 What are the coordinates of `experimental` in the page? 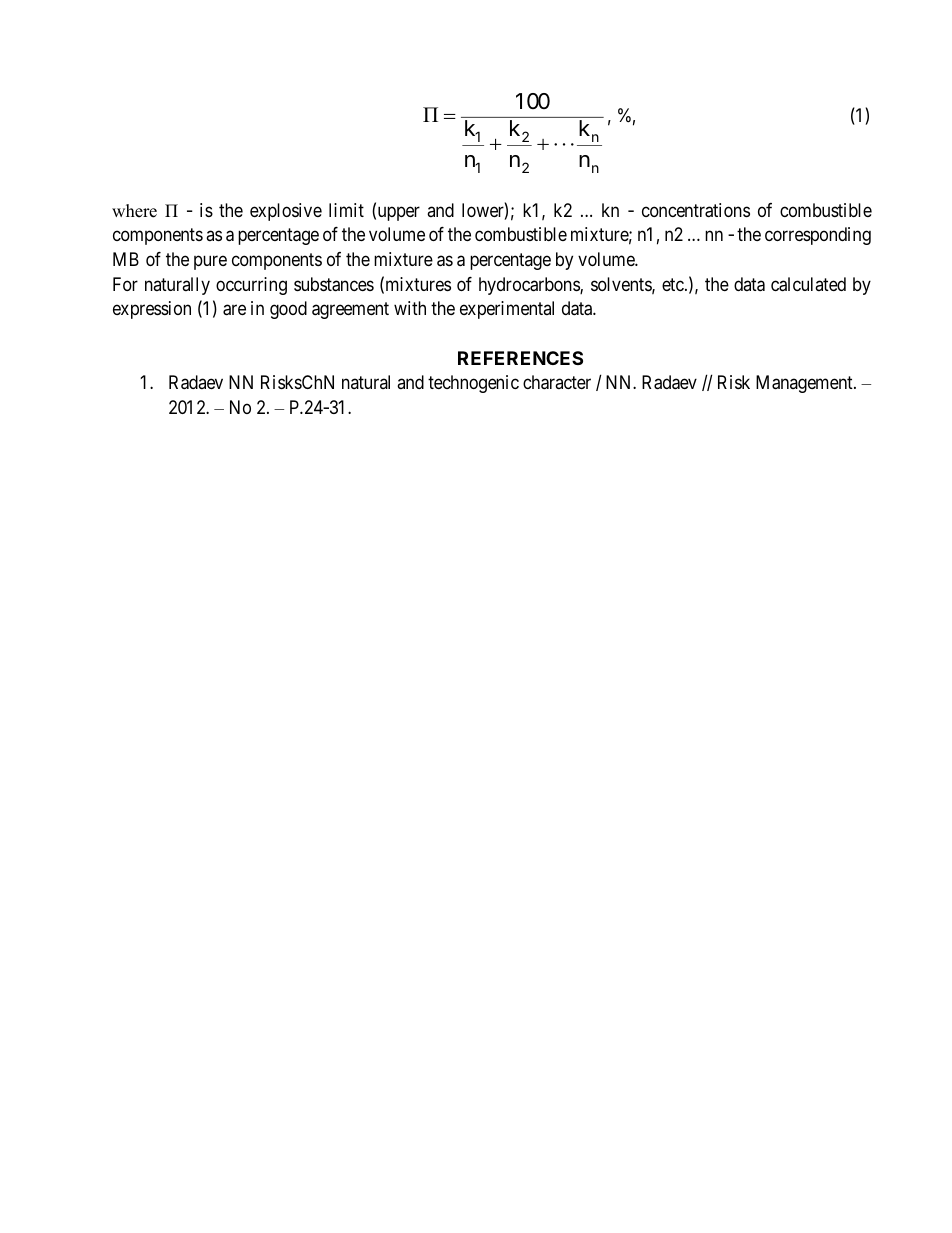 It's located at (507, 310).
